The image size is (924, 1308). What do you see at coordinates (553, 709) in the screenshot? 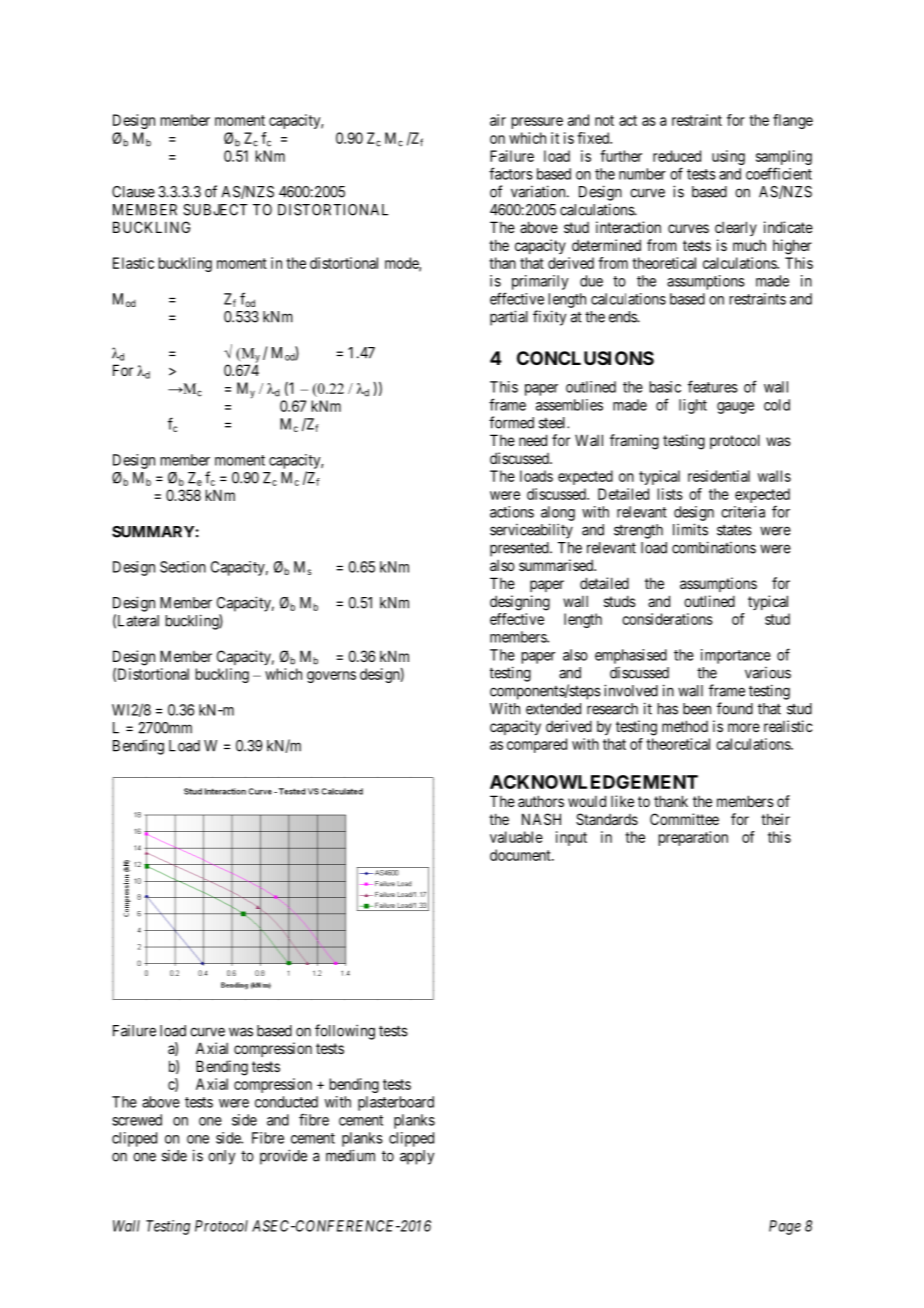
I see `extended` at bounding box center [553, 709].
